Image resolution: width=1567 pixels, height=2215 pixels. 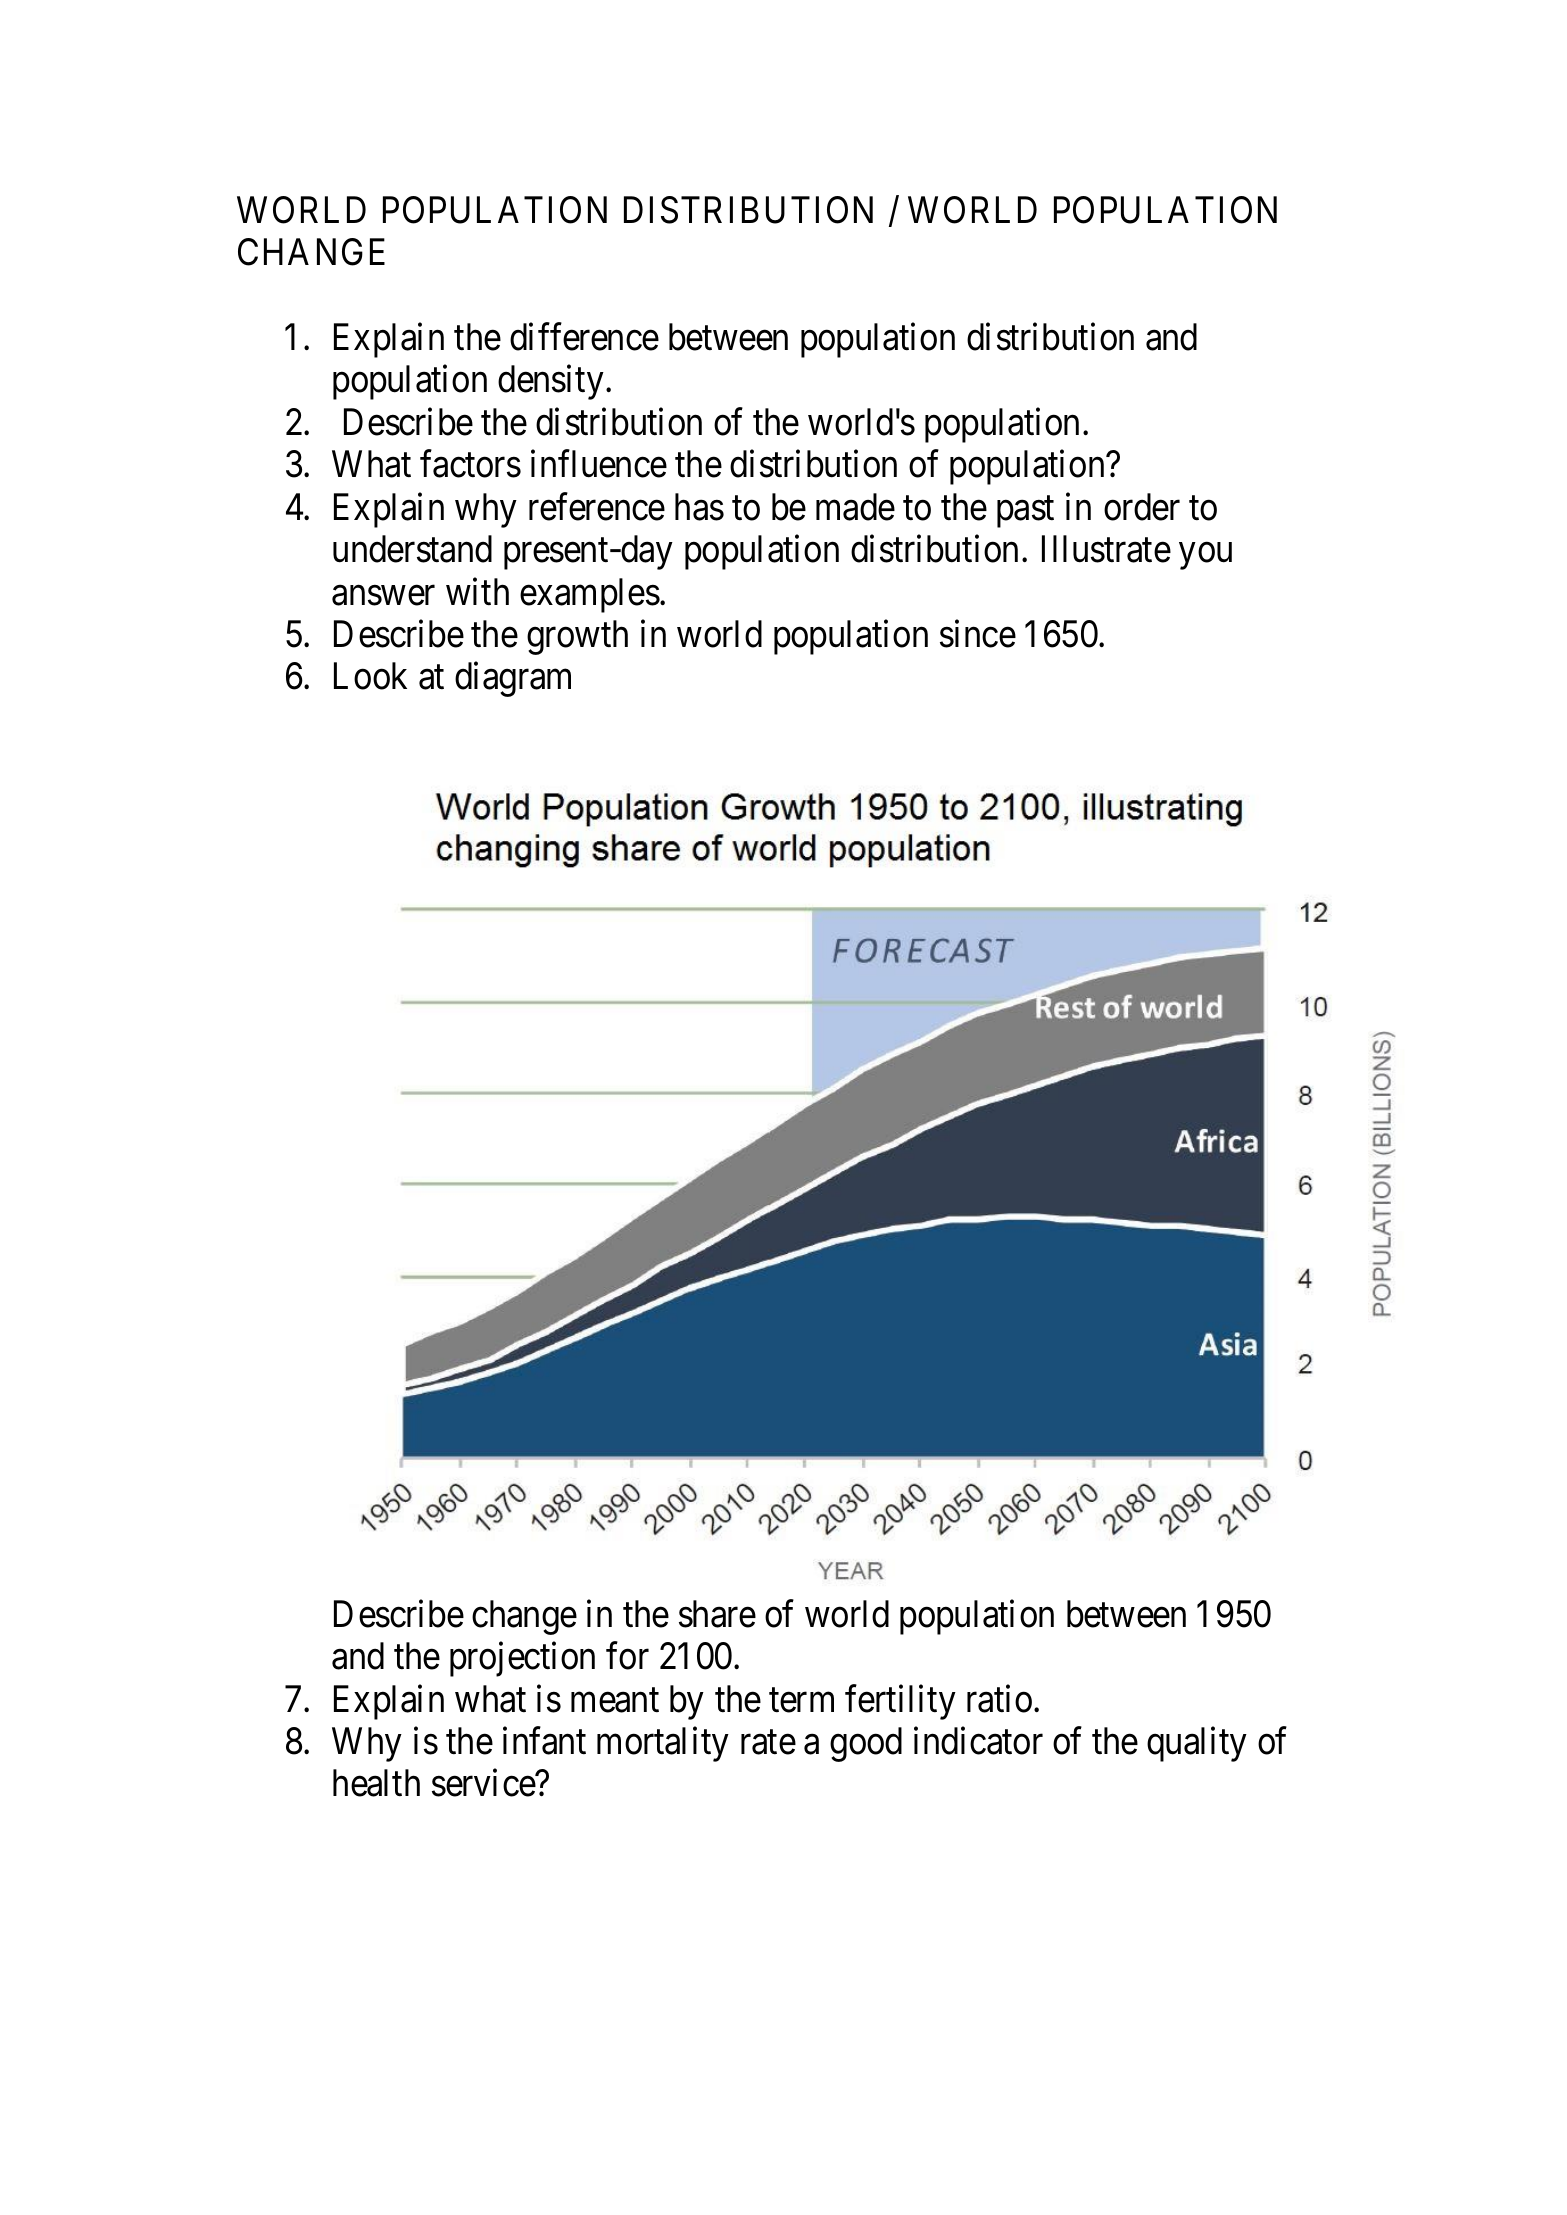 I want to click on projection, so click(x=522, y=1659).
